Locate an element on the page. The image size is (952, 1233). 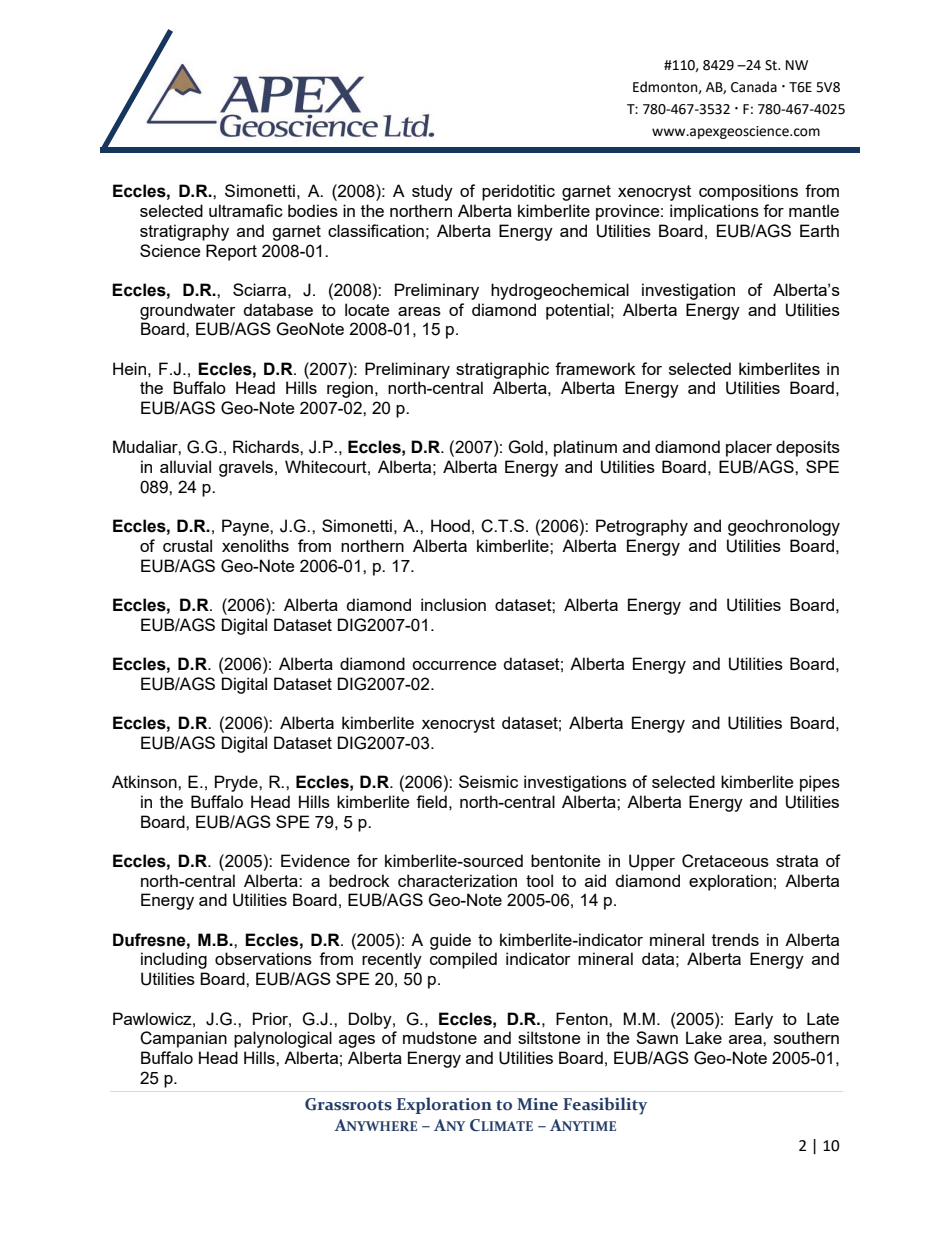
Canada is located at coordinates (754, 87).
